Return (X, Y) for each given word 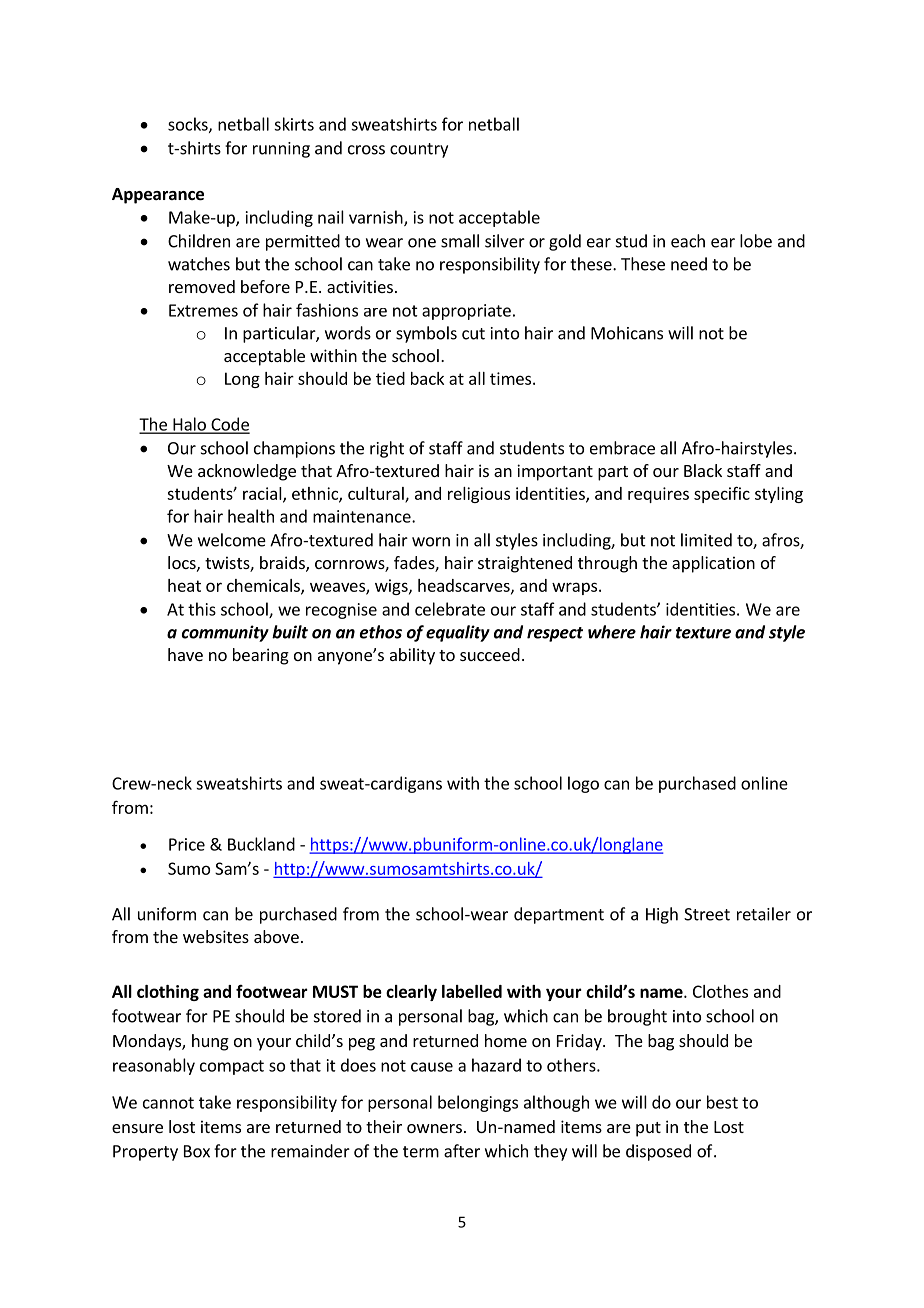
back (427, 378)
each (688, 241)
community (225, 633)
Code (229, 425)
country (419, 150)
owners (434, 1128)
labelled (472, 991)
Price (187, 844)
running (281, 150)
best (722, 1102)
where (612, 632)
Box (197, 1151)
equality (458, 633)
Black (703, 470)
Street (707, 914)
